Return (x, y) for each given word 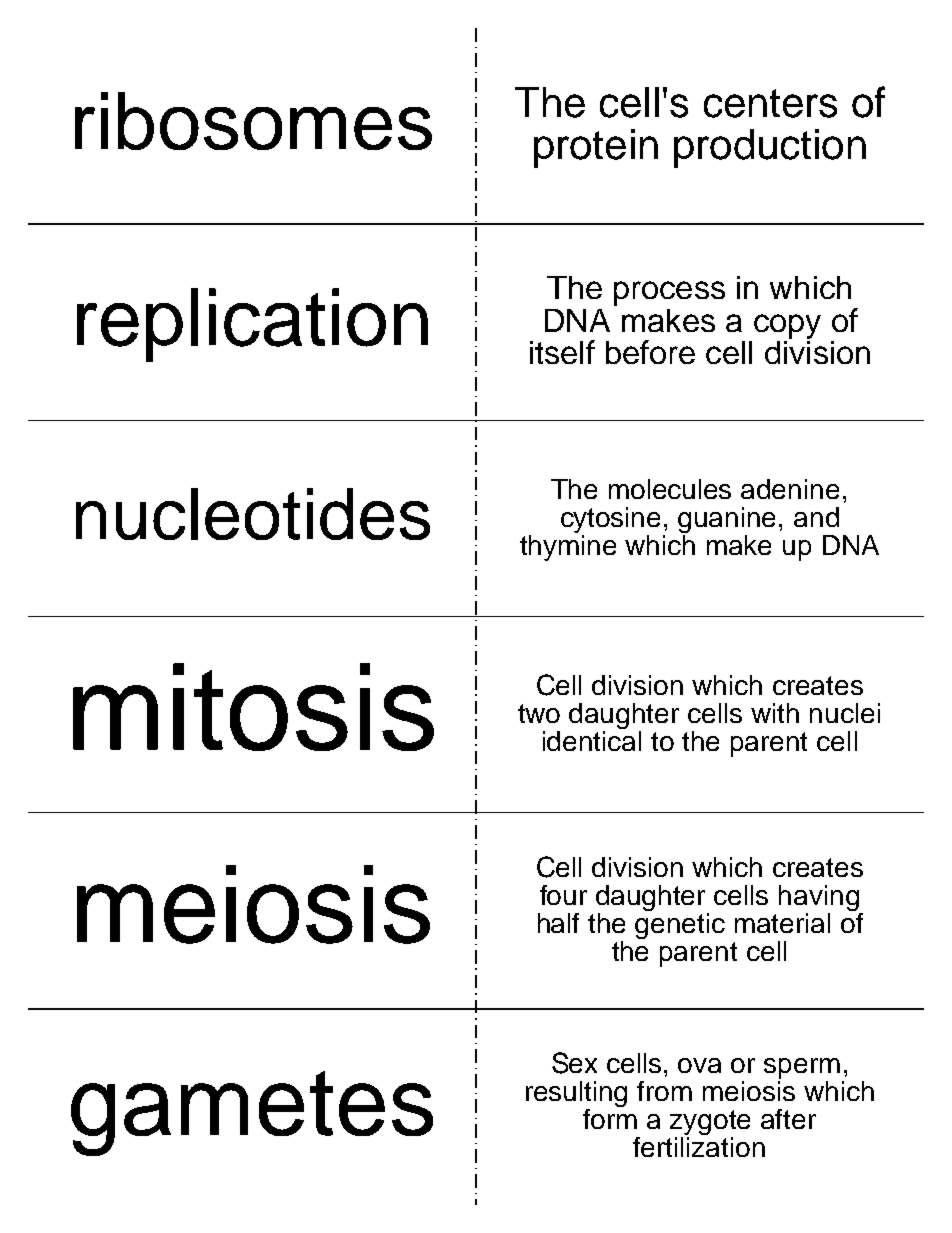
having (820, 899)
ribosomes (253, 121)
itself (562, 352)
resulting (576, 1095)
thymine (568, 546)
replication (252, 325)
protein (596, 148)
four (563, 895)
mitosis (253, 707)
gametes (252, 1113)
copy (787, 326)
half (558, 923)
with (775, 713)
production (770, 148)
